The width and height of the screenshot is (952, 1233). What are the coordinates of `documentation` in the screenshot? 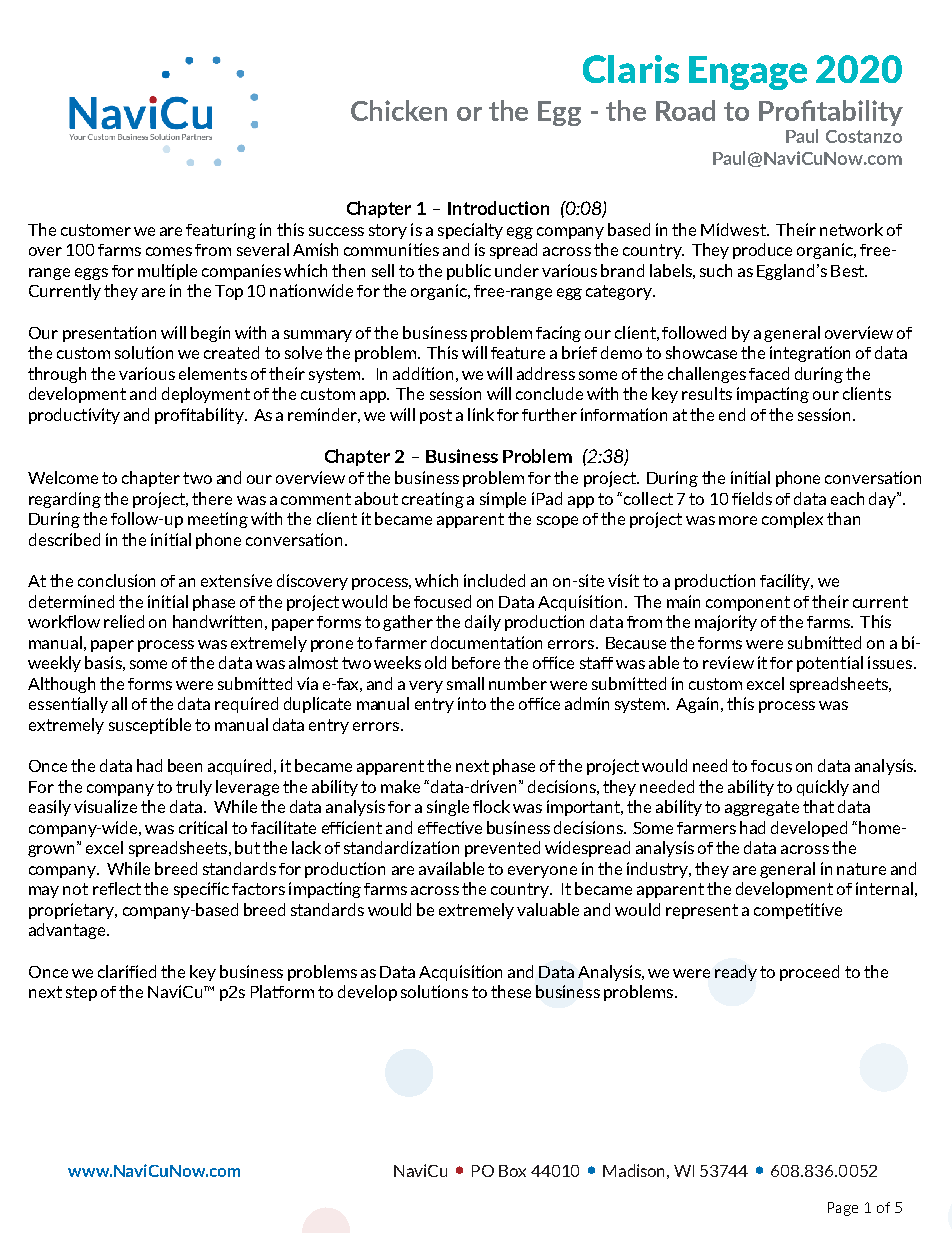 It's located at (486, 642).
